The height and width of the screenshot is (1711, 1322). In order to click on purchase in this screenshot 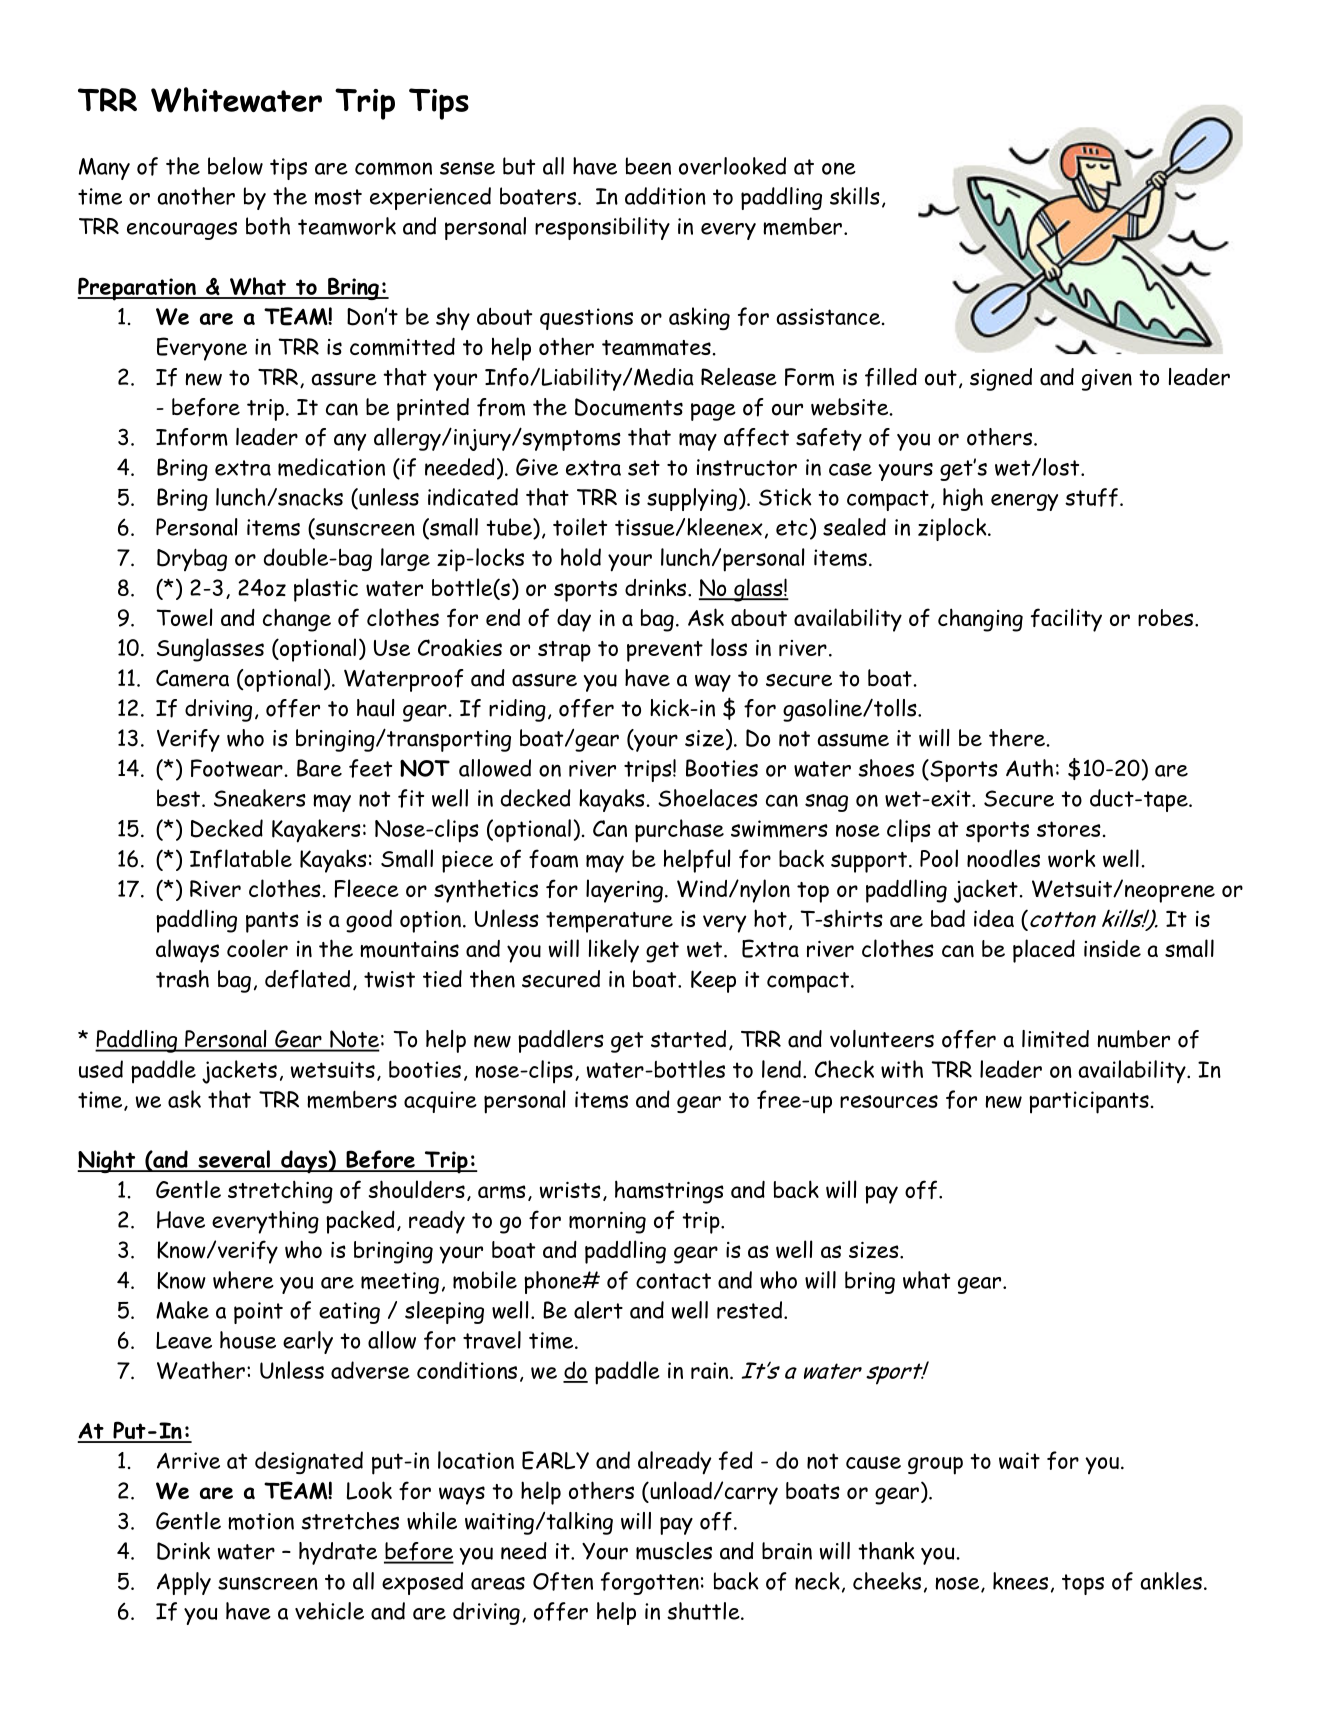, I will do `click(679, 831)`.
